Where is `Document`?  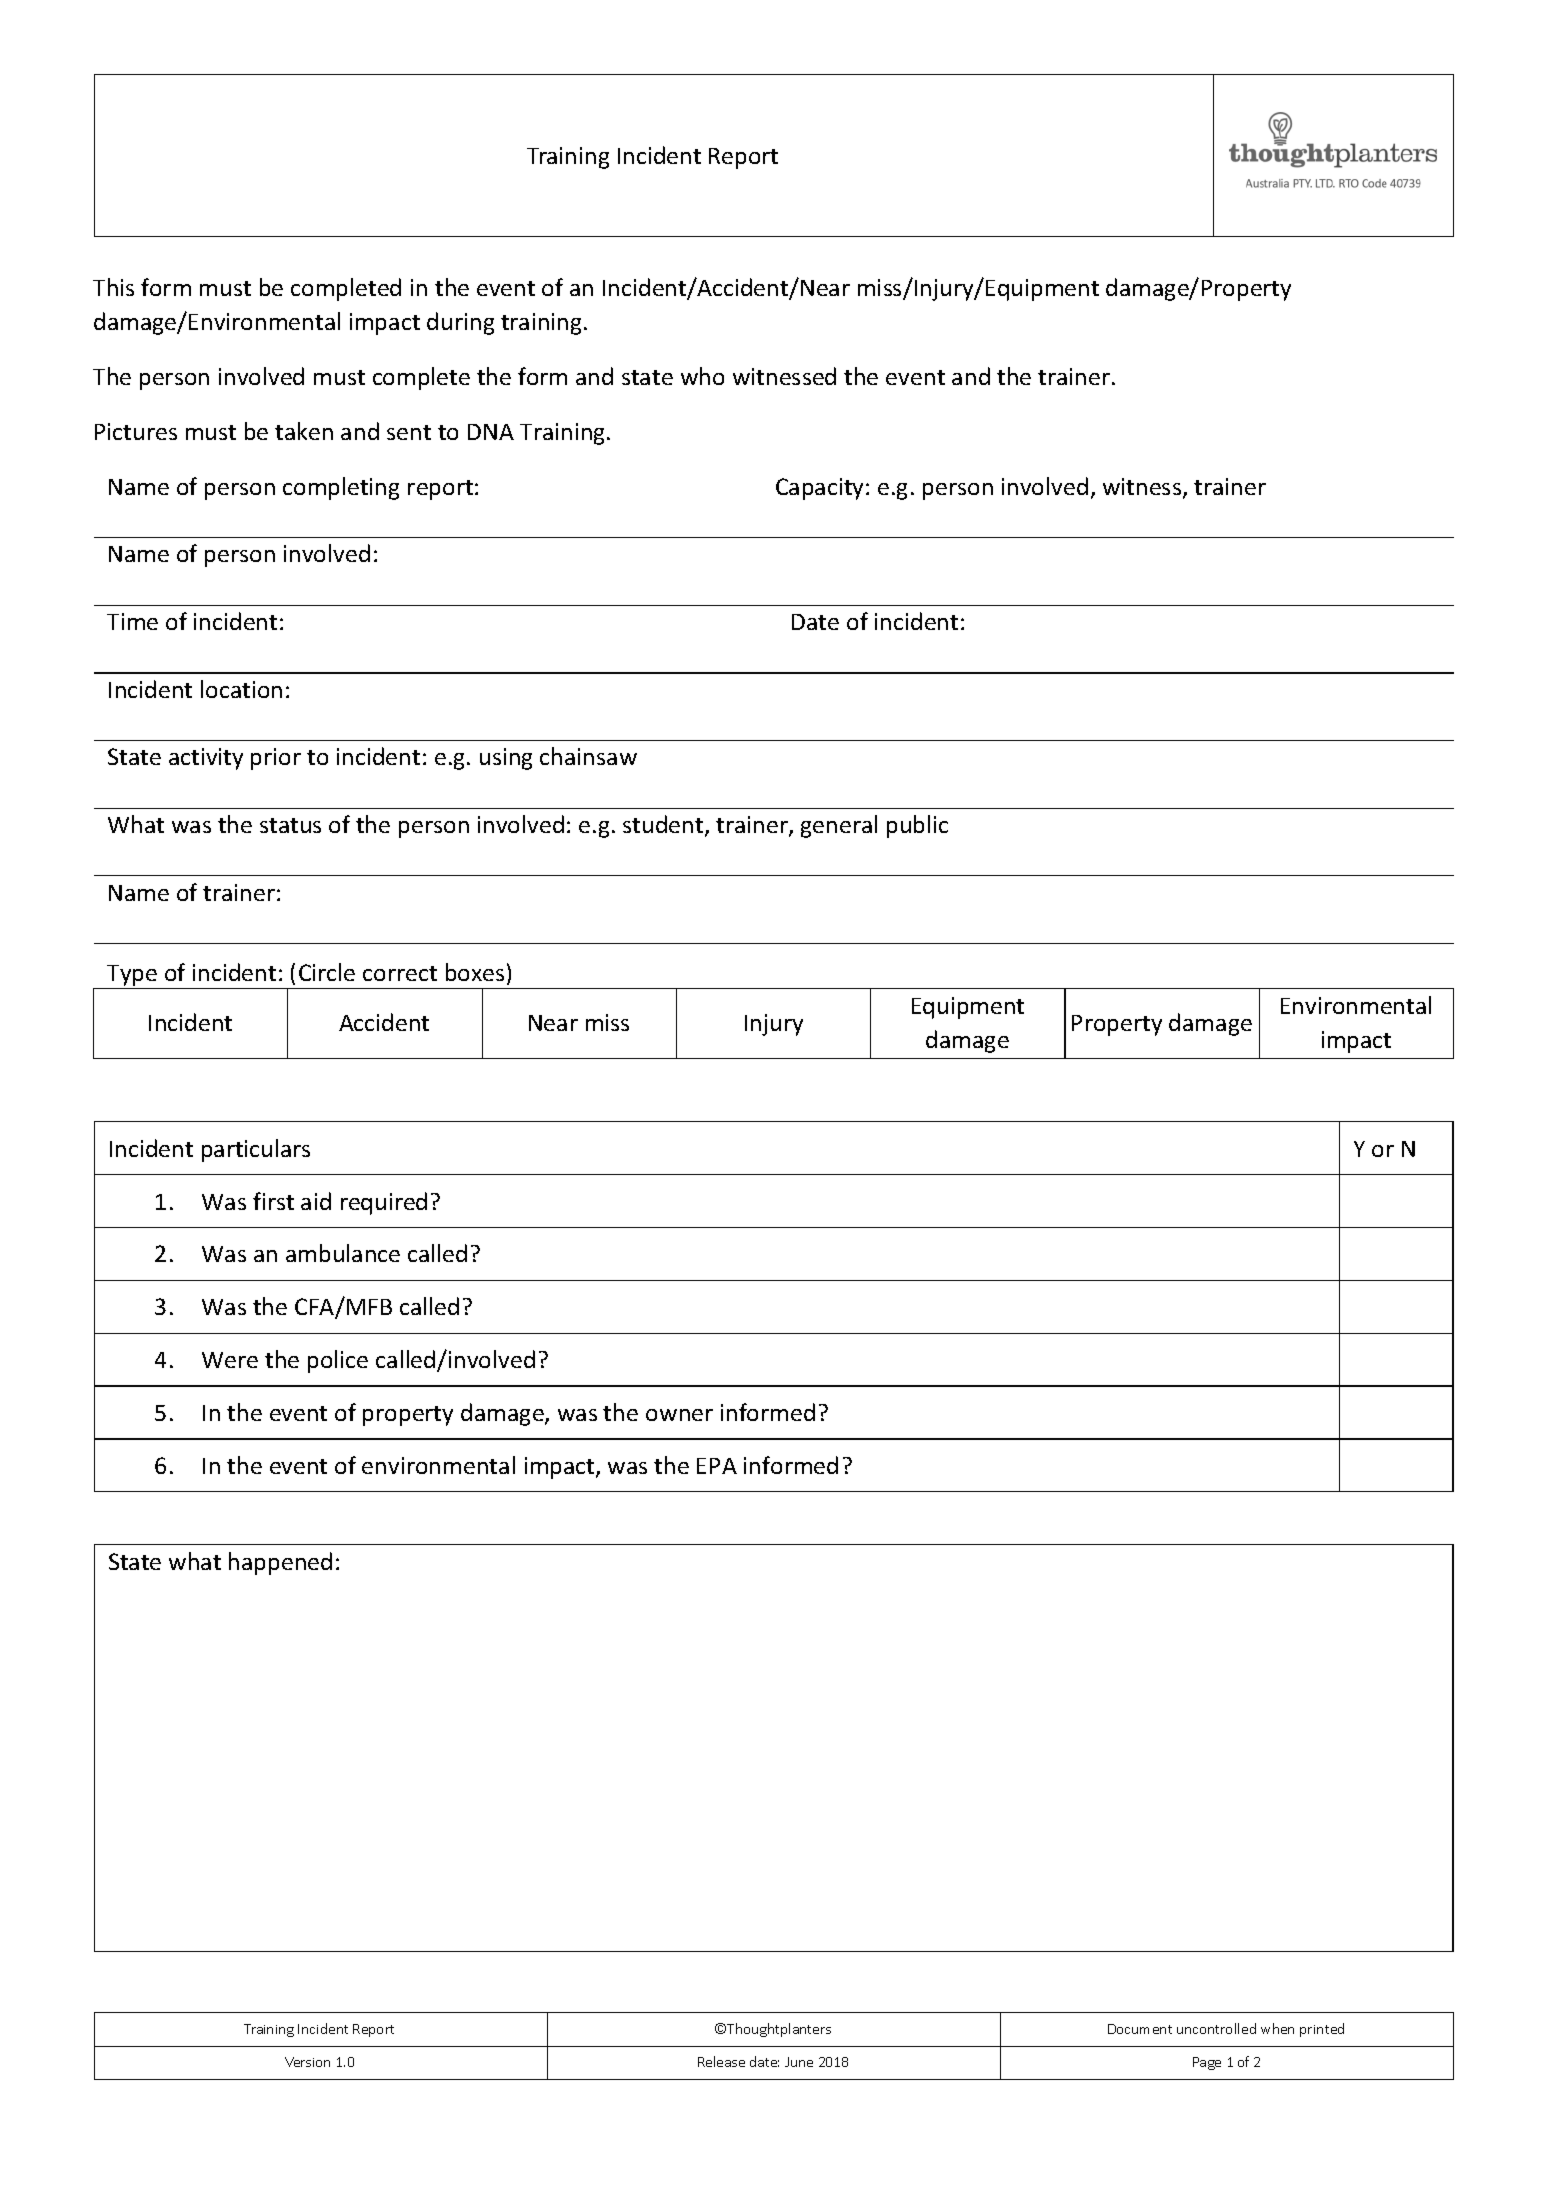 Document is located at coordinates (1140, 2029).
